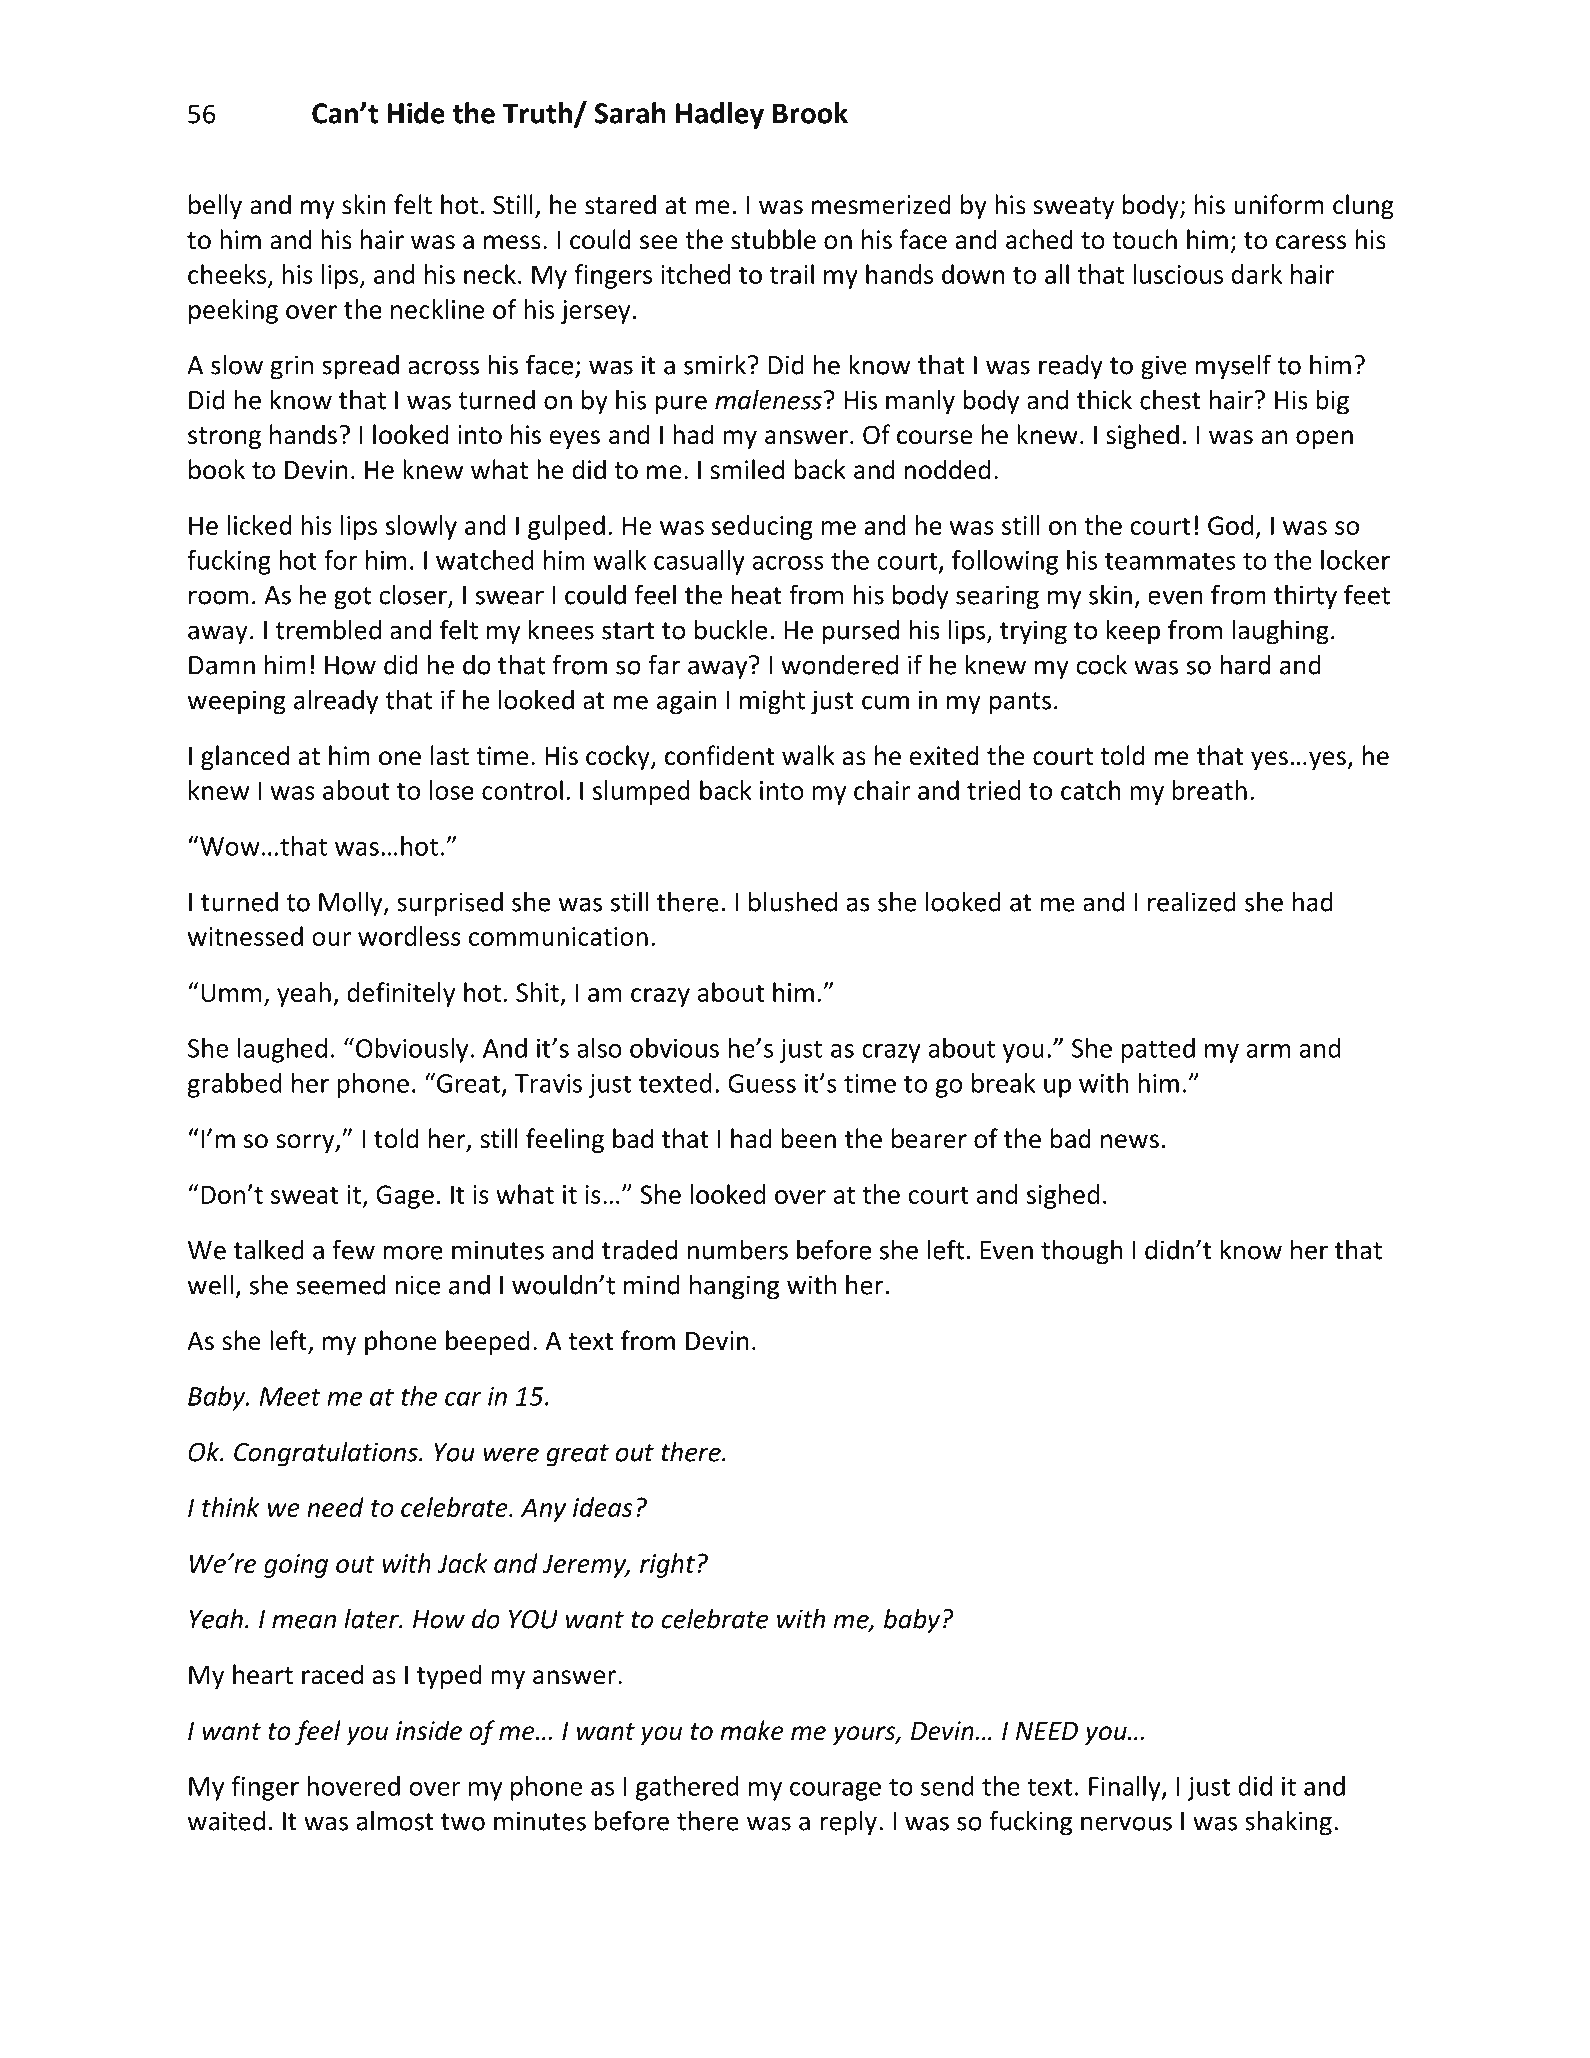 The image size is (1590, 2058). Describe the element at coordinates (1279, 204) in the screenshot. I see `uniform` at that location.
